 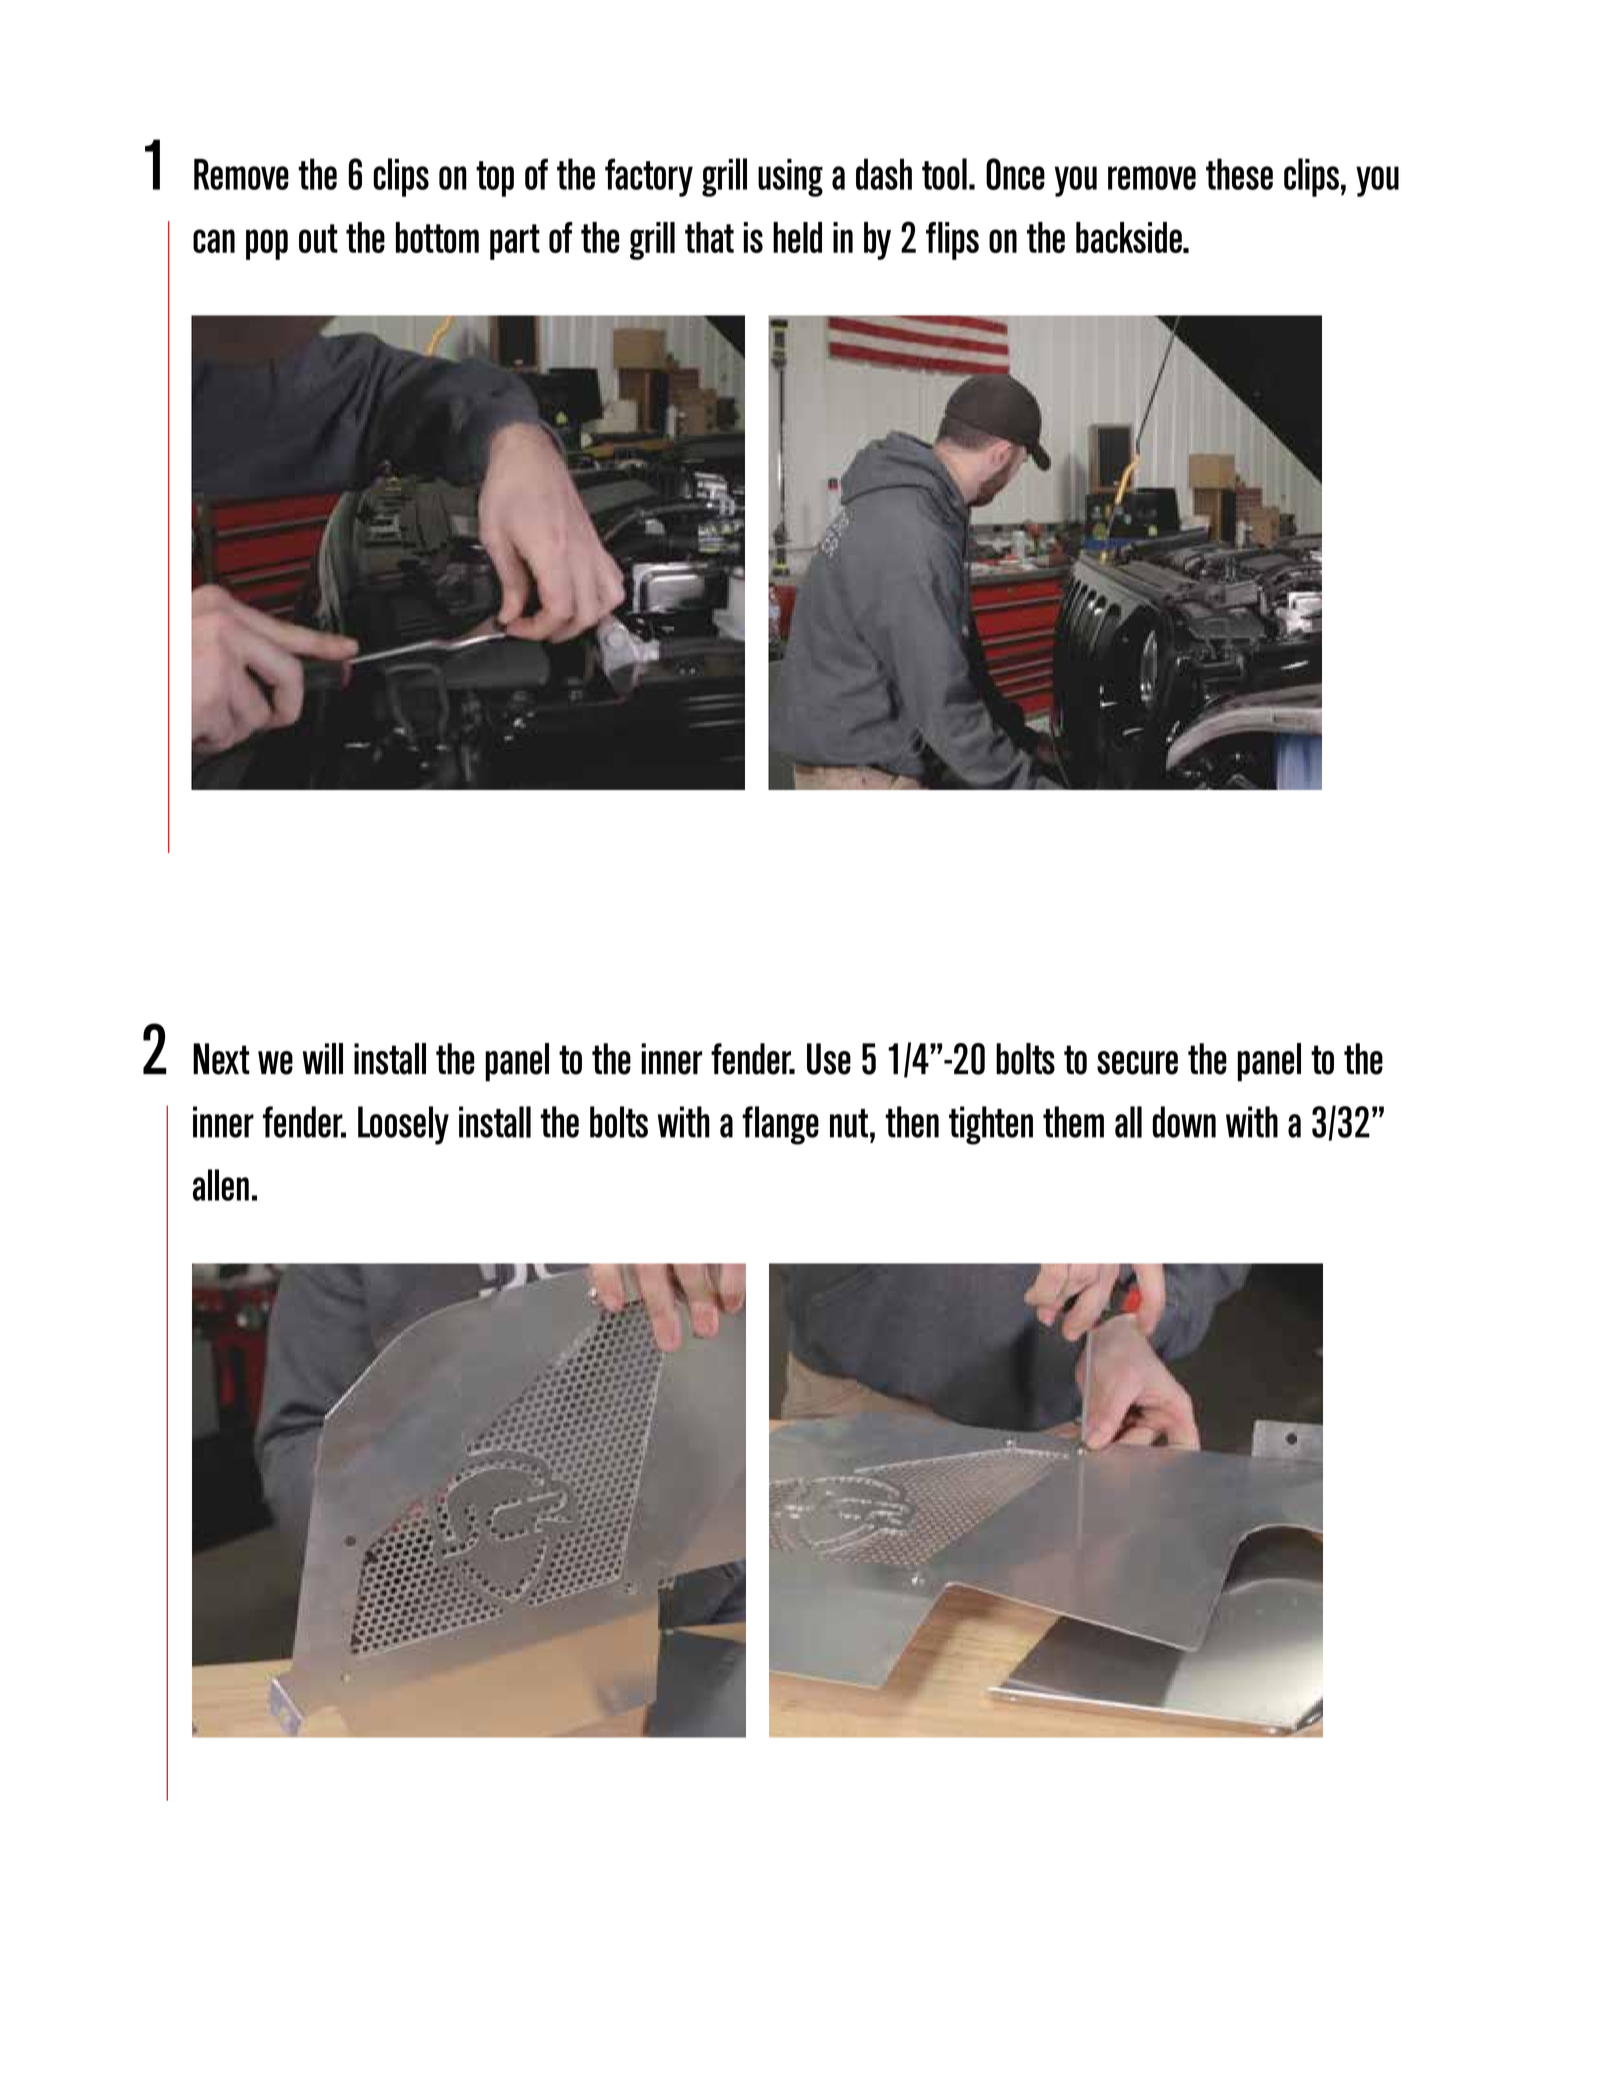 I want to click on flange, so click(x=780, y=1125).
